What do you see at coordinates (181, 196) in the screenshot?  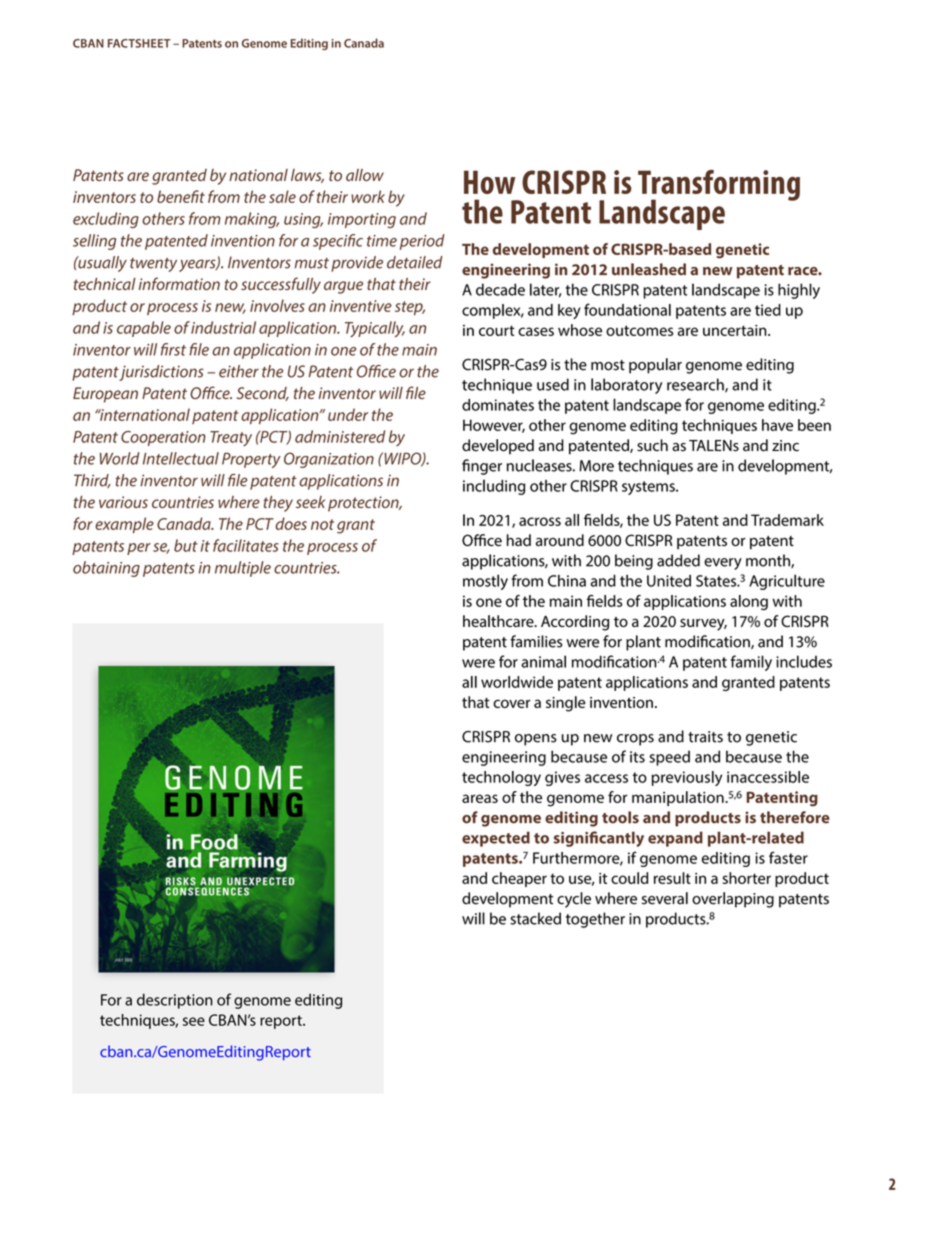 I see `benefit` at bounding box center [181, 196].
